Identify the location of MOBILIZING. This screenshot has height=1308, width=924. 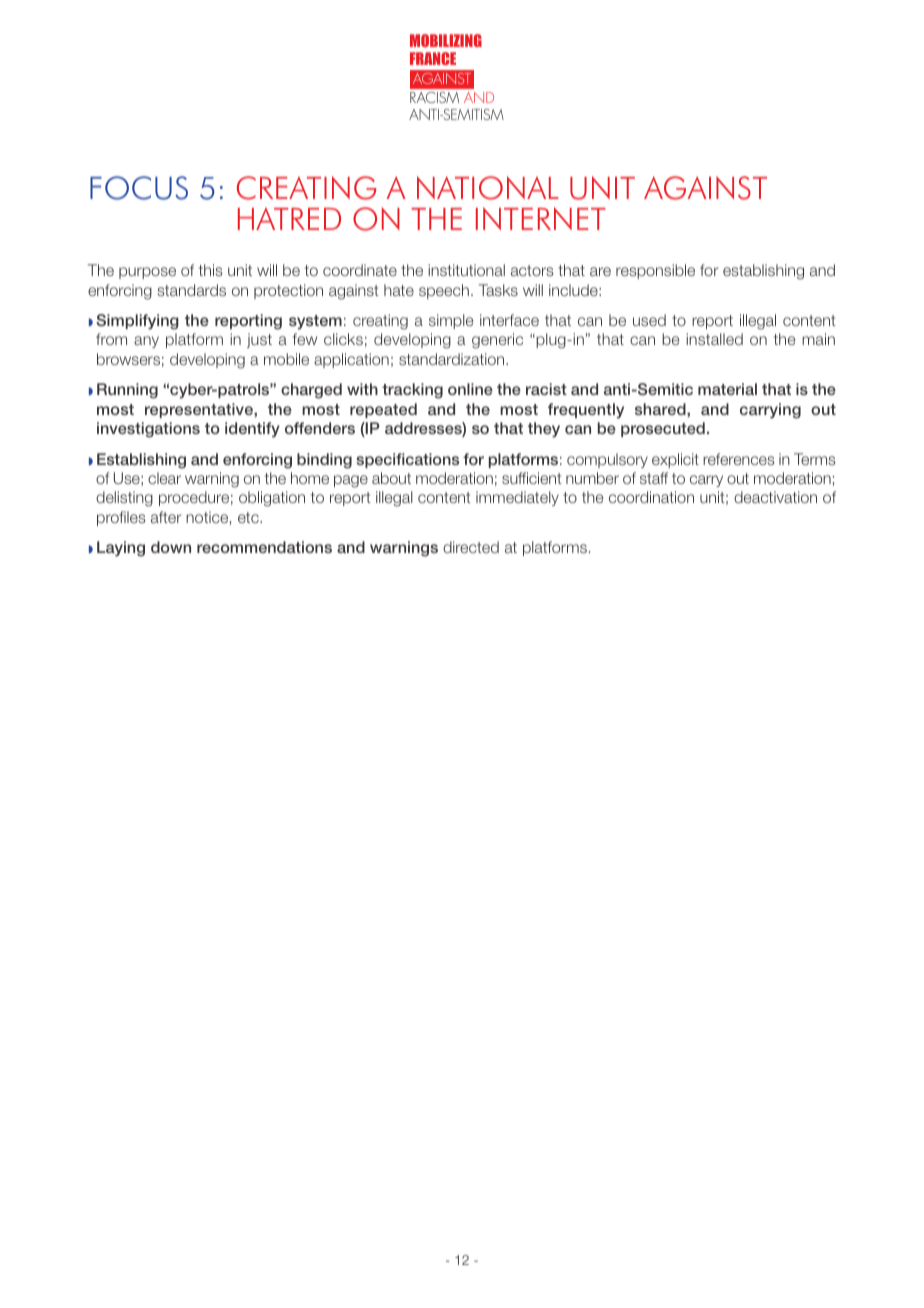
(446, 40).
